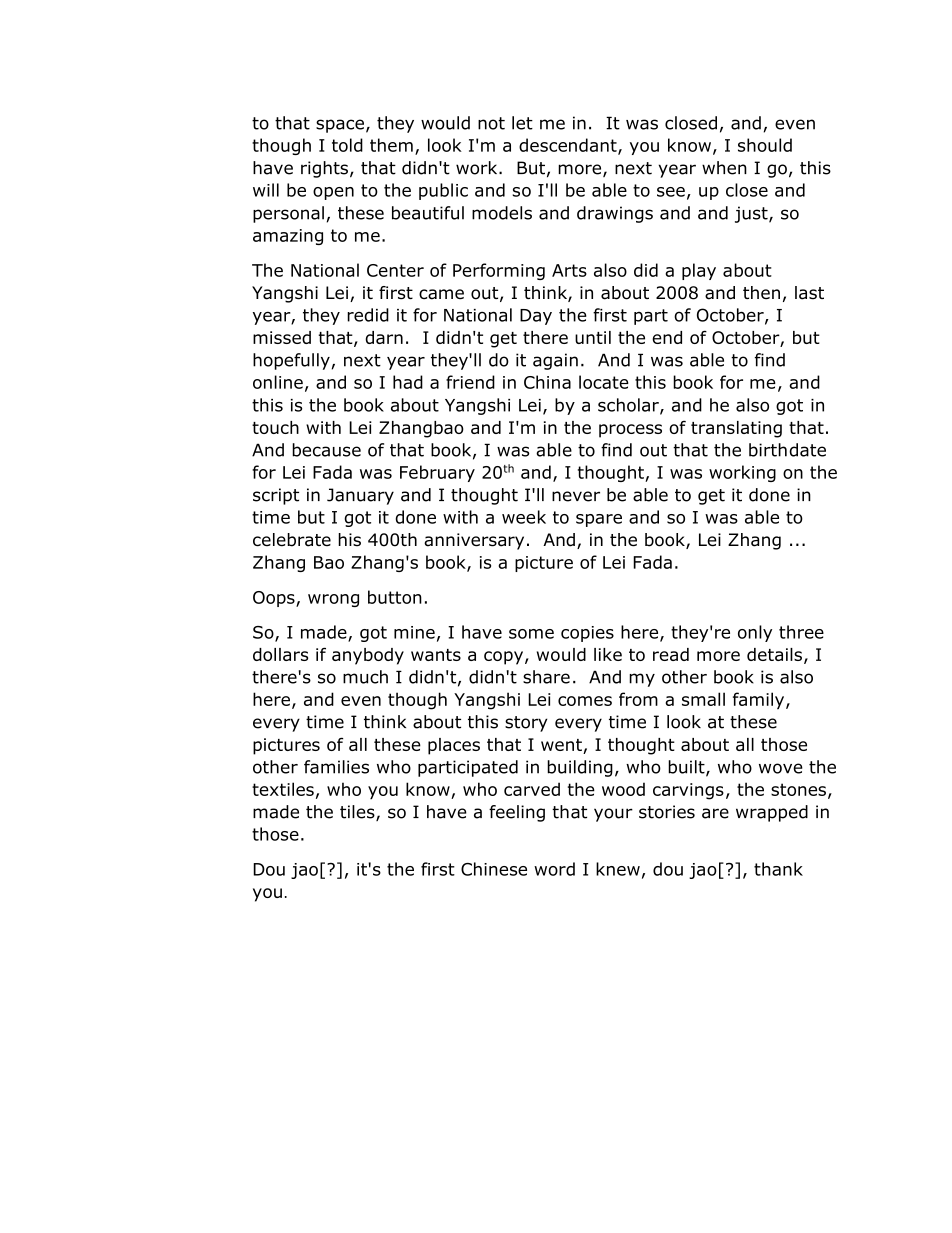 The image size is (952, 1233). What do you see at coordinates (765, 145) in the image?
I see `should` at bounding box center [765, 145].
